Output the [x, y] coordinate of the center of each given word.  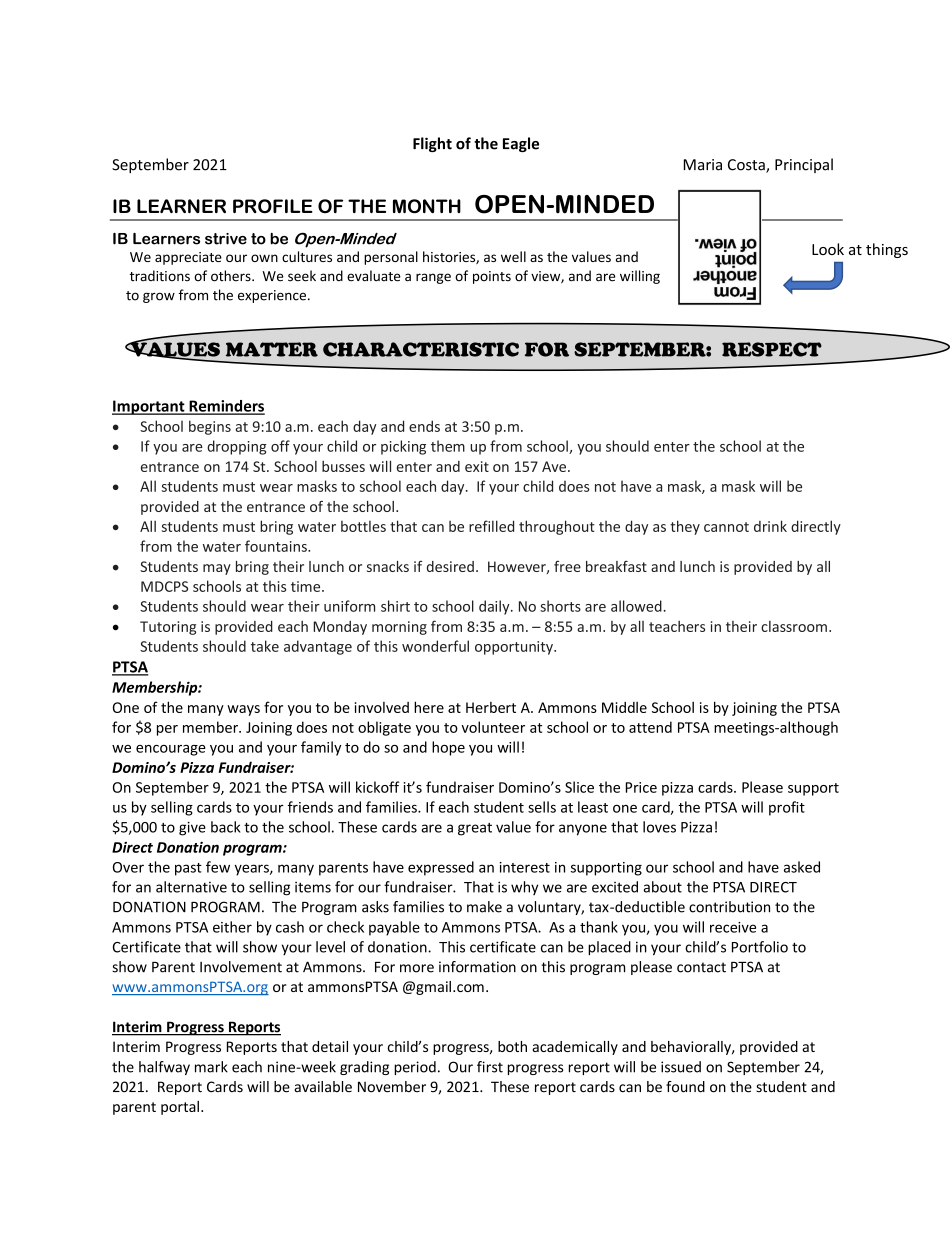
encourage [171, 750]
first [490, 1067]
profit [787, 808]
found [685, 1087]
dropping [237, 447]
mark [211, 1067]
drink [770, 526]
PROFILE [273, 206]
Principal [804, 165]
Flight [432, 144]
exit [477, 466]
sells [542, 807]
